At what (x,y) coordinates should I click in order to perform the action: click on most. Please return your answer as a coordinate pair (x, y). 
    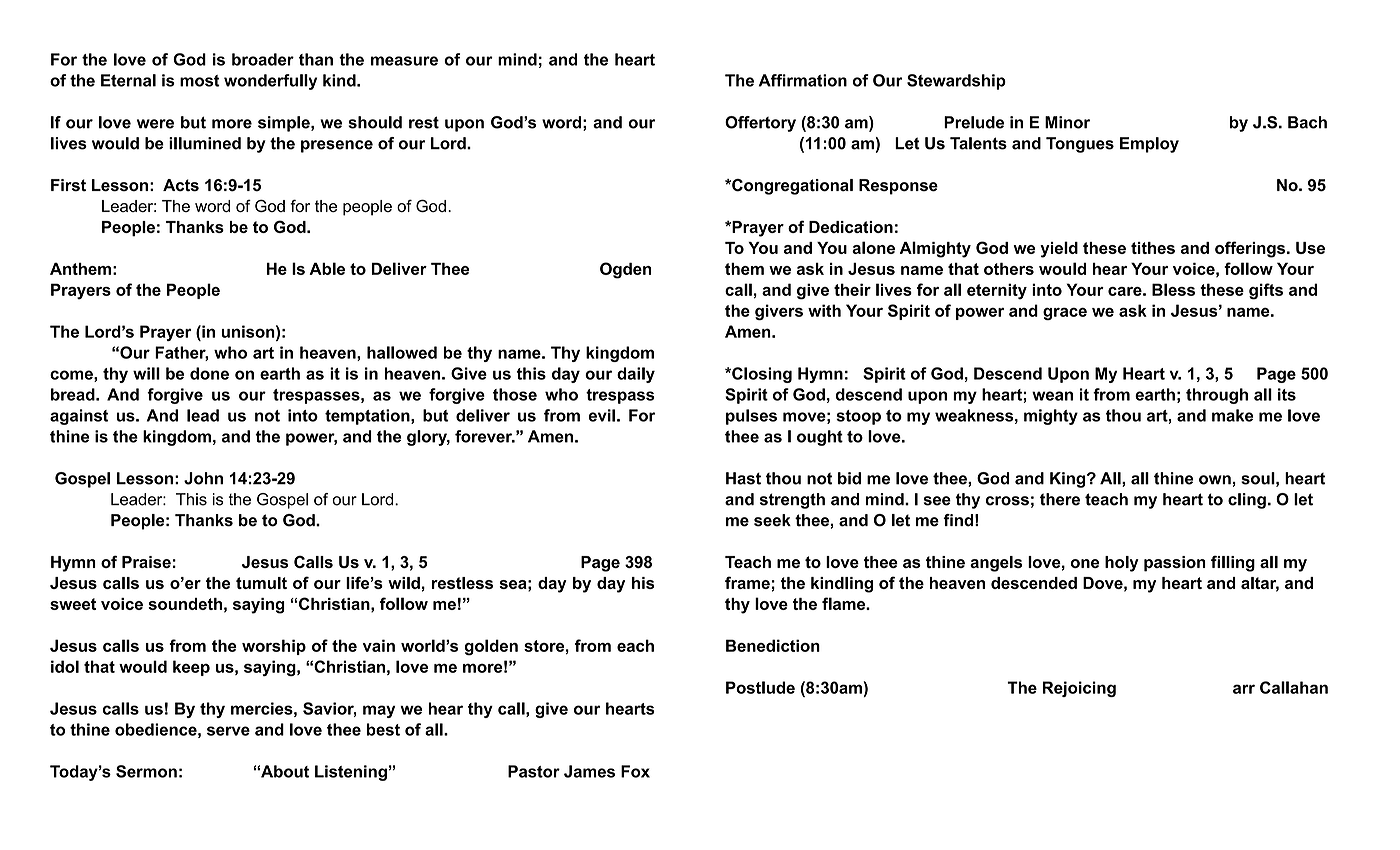
    Looking at the image, I should click on (200, 81).
